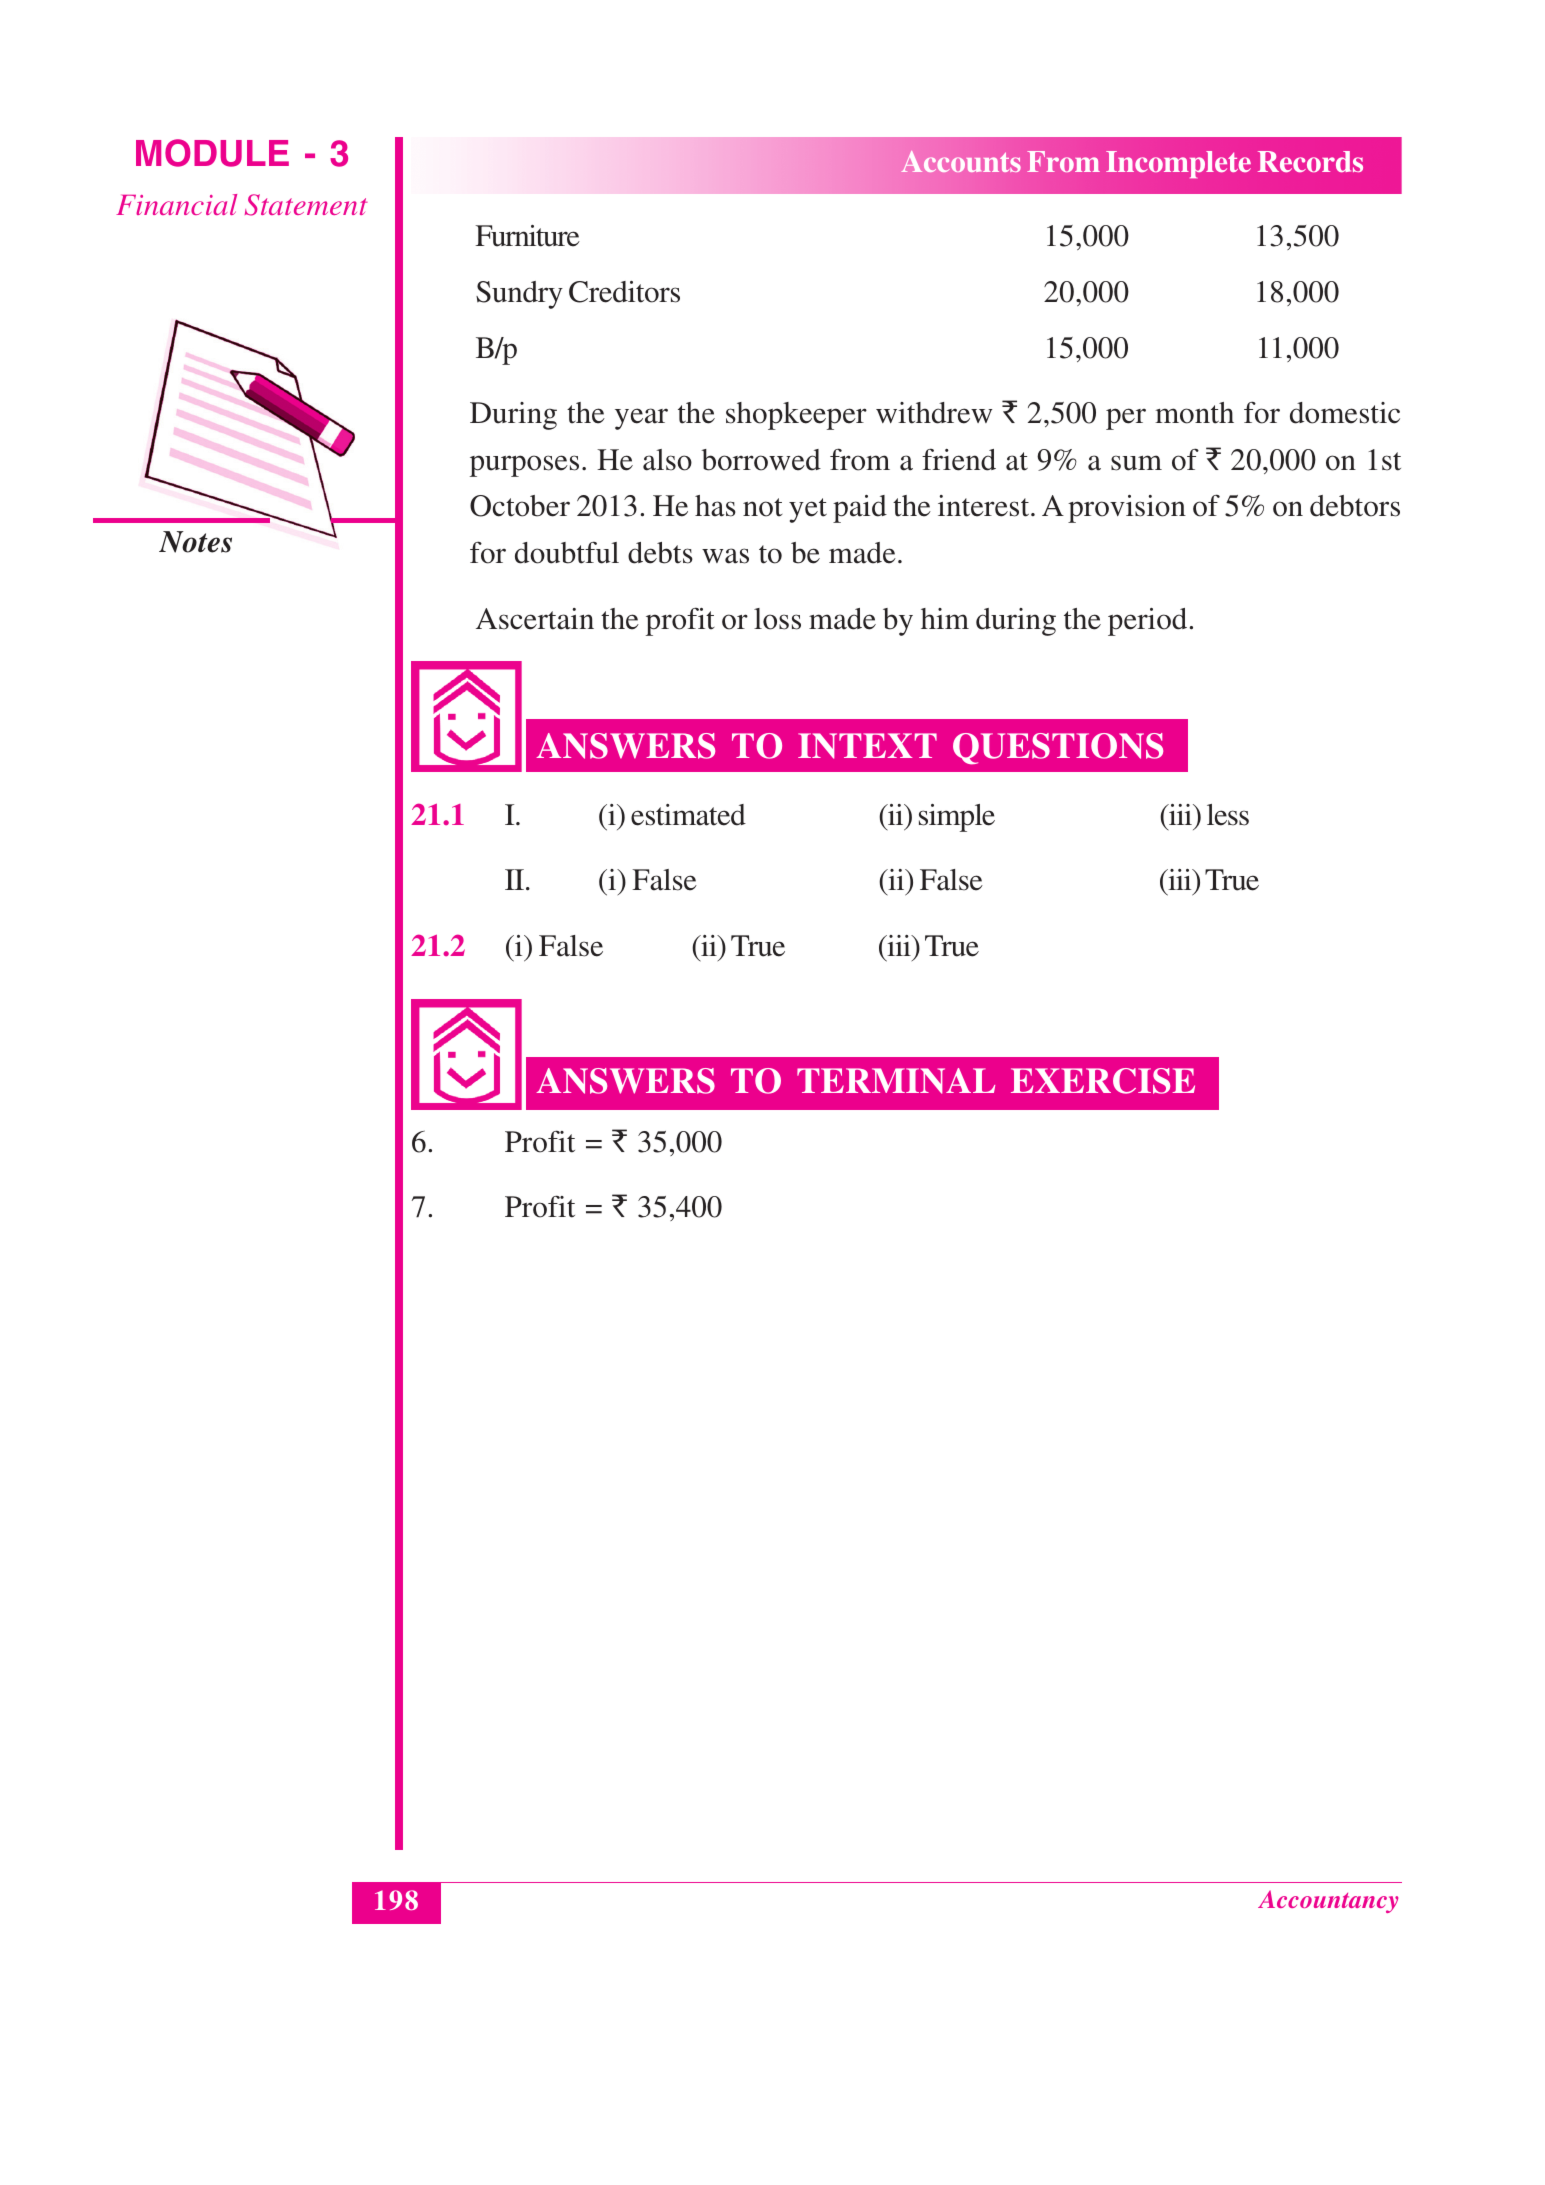 This page has width=1545, height=2185. Describe the element at coordinates (1328, 1901) in the page. I see `Accountancy` at that location.
